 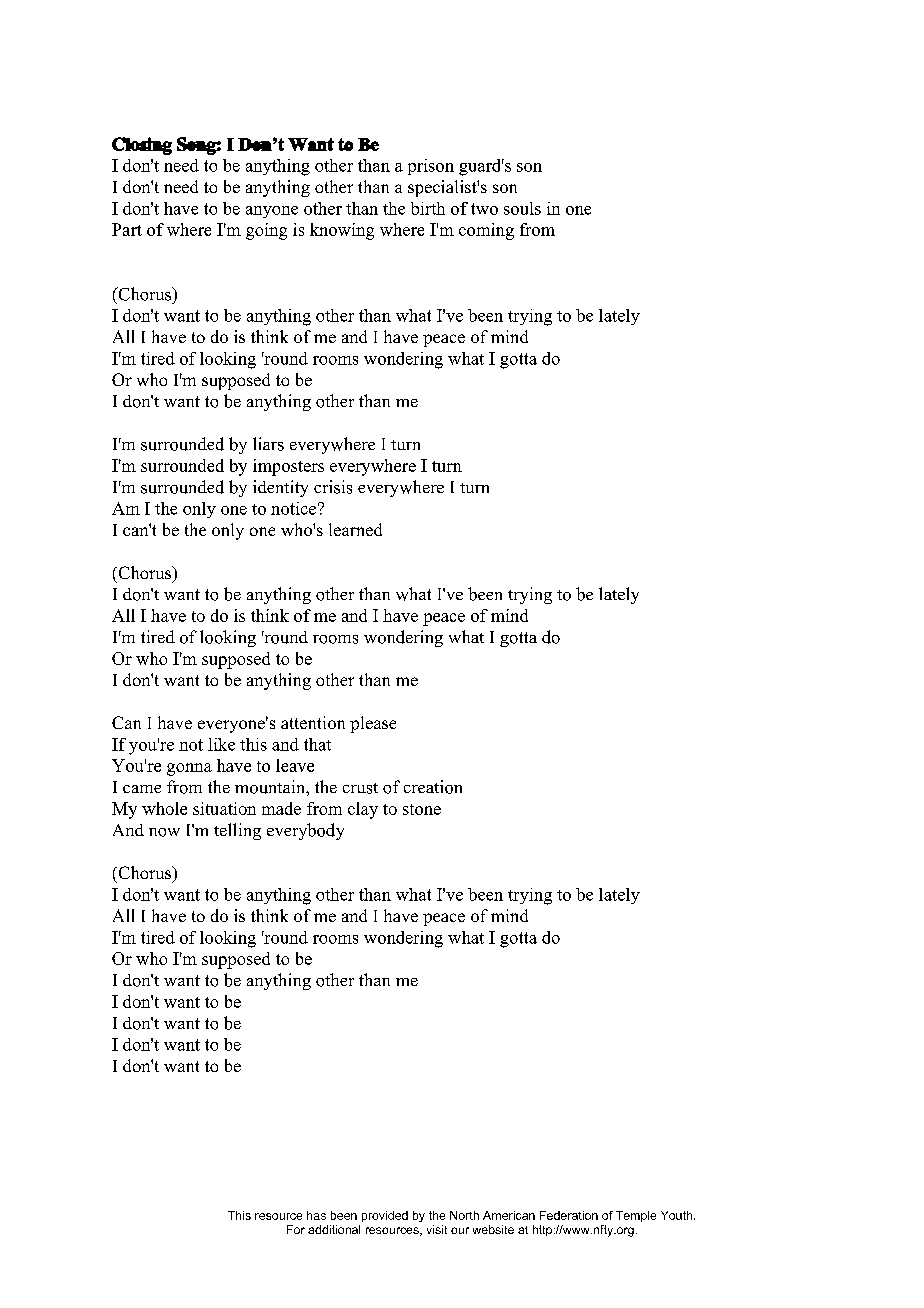 I want to click on prison, so click(x=431, y=167).
